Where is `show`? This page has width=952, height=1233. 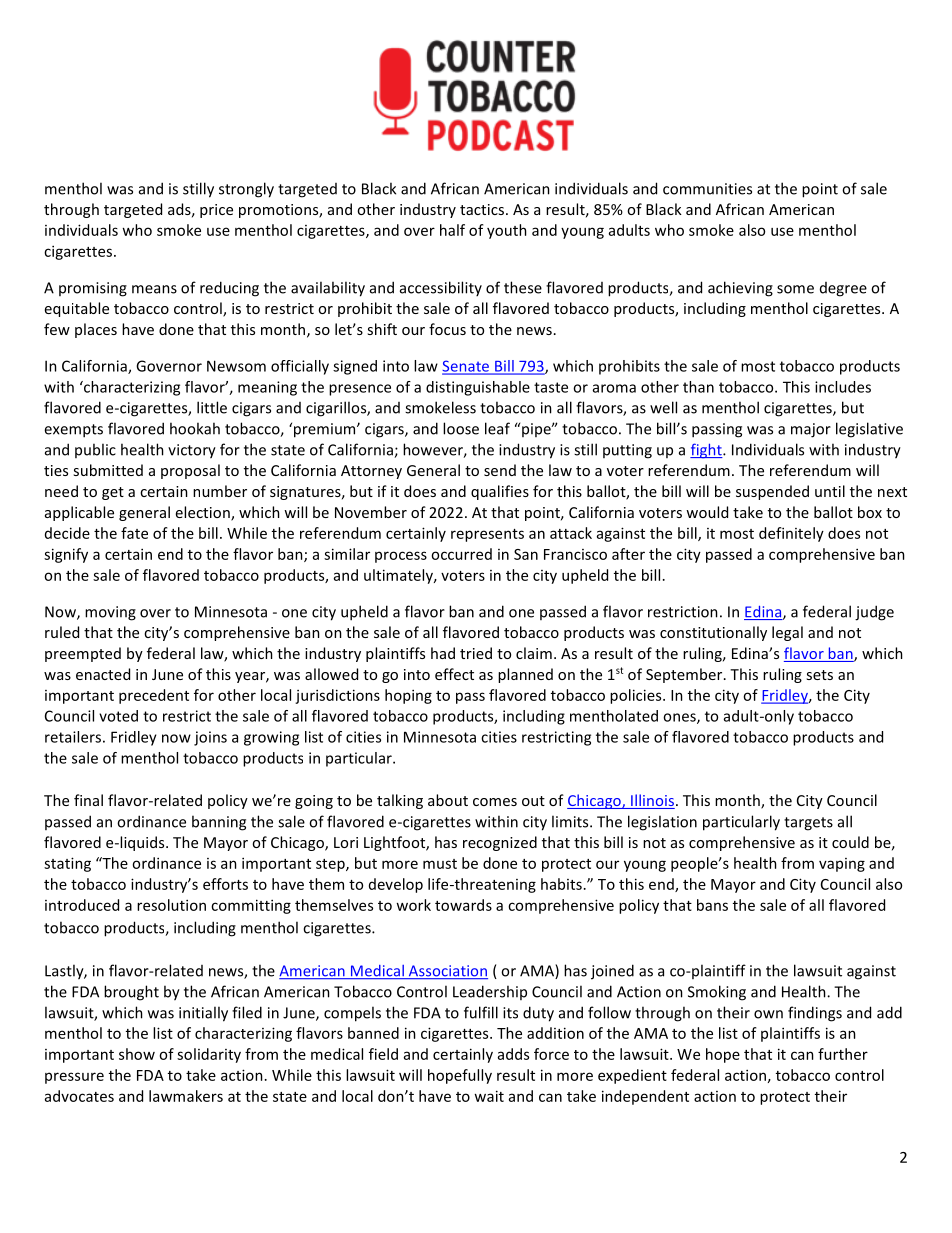
show is located at coordinates (137, 1054).
